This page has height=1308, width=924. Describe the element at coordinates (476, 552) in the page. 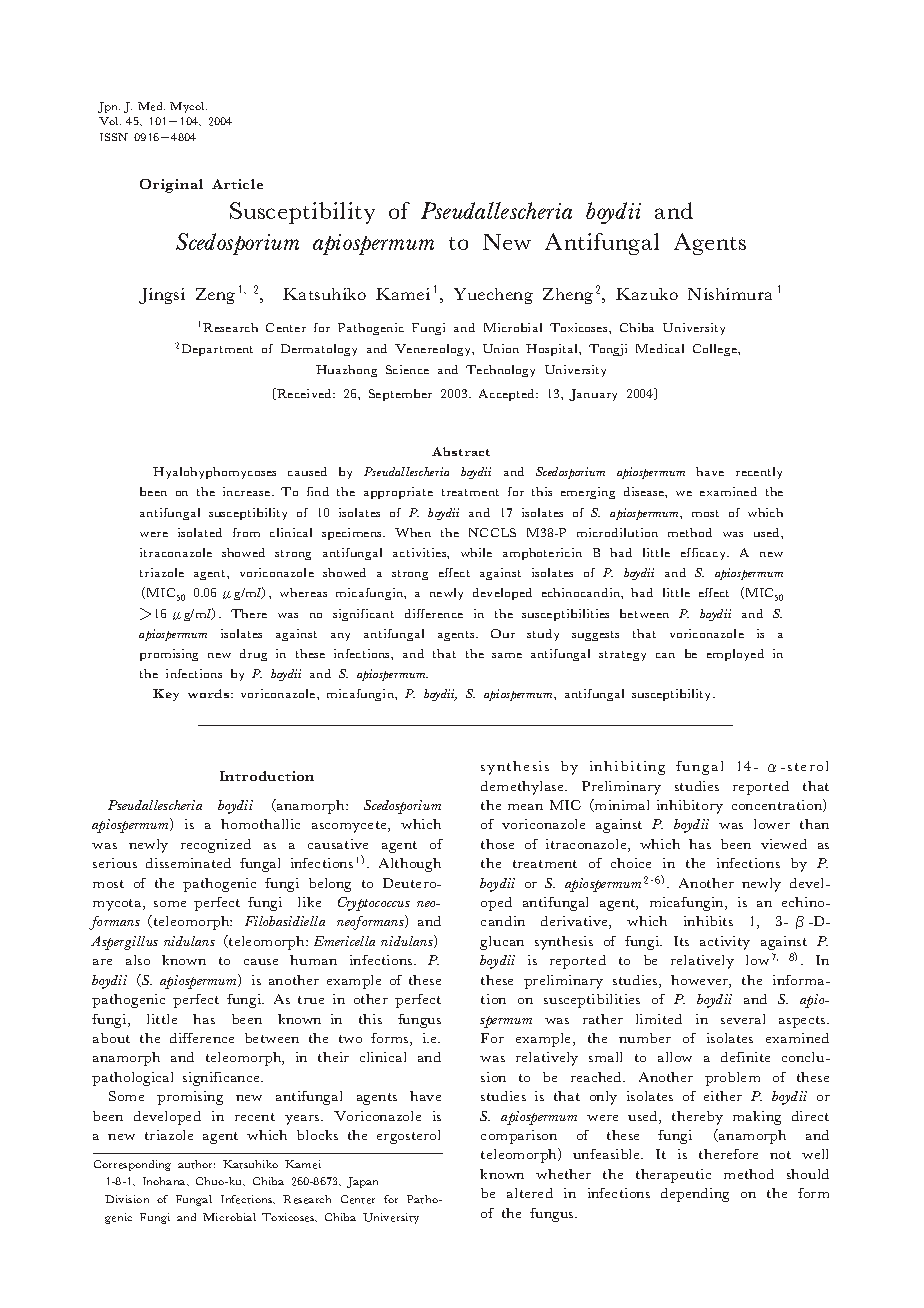

I see `while` at that location.
